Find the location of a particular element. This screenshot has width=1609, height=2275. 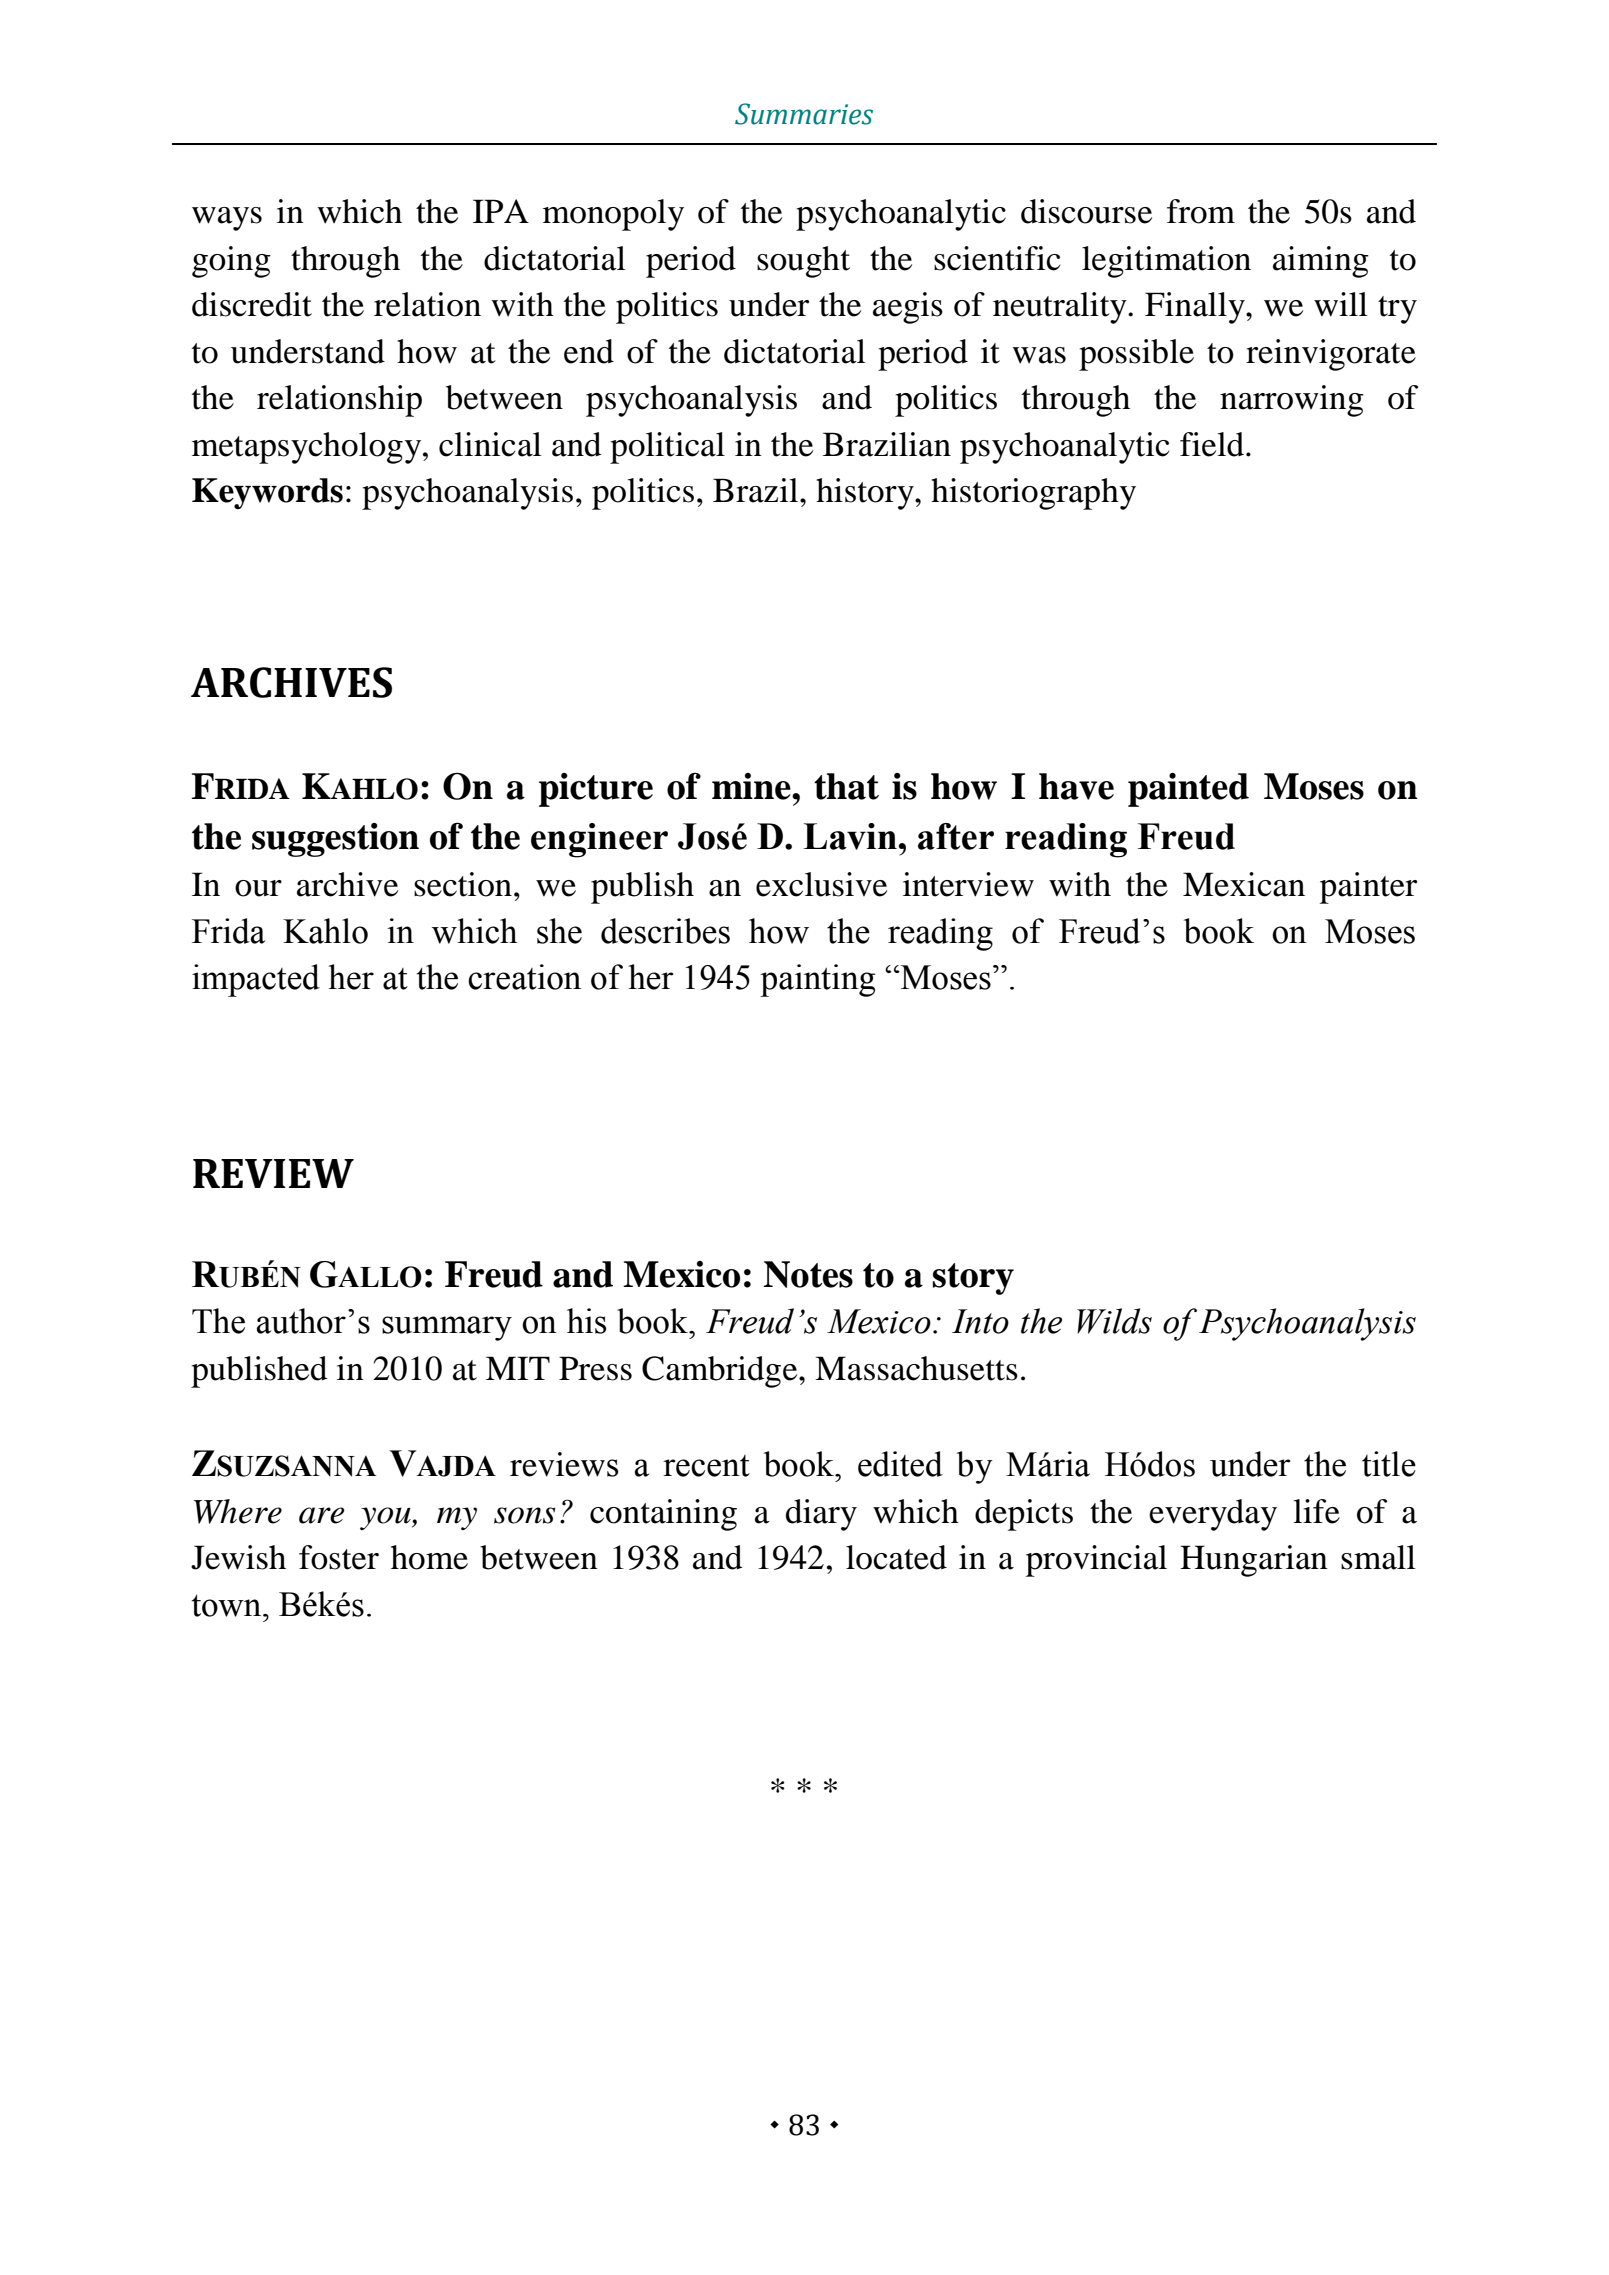

exclusive is located at coordinates (821, 884).
